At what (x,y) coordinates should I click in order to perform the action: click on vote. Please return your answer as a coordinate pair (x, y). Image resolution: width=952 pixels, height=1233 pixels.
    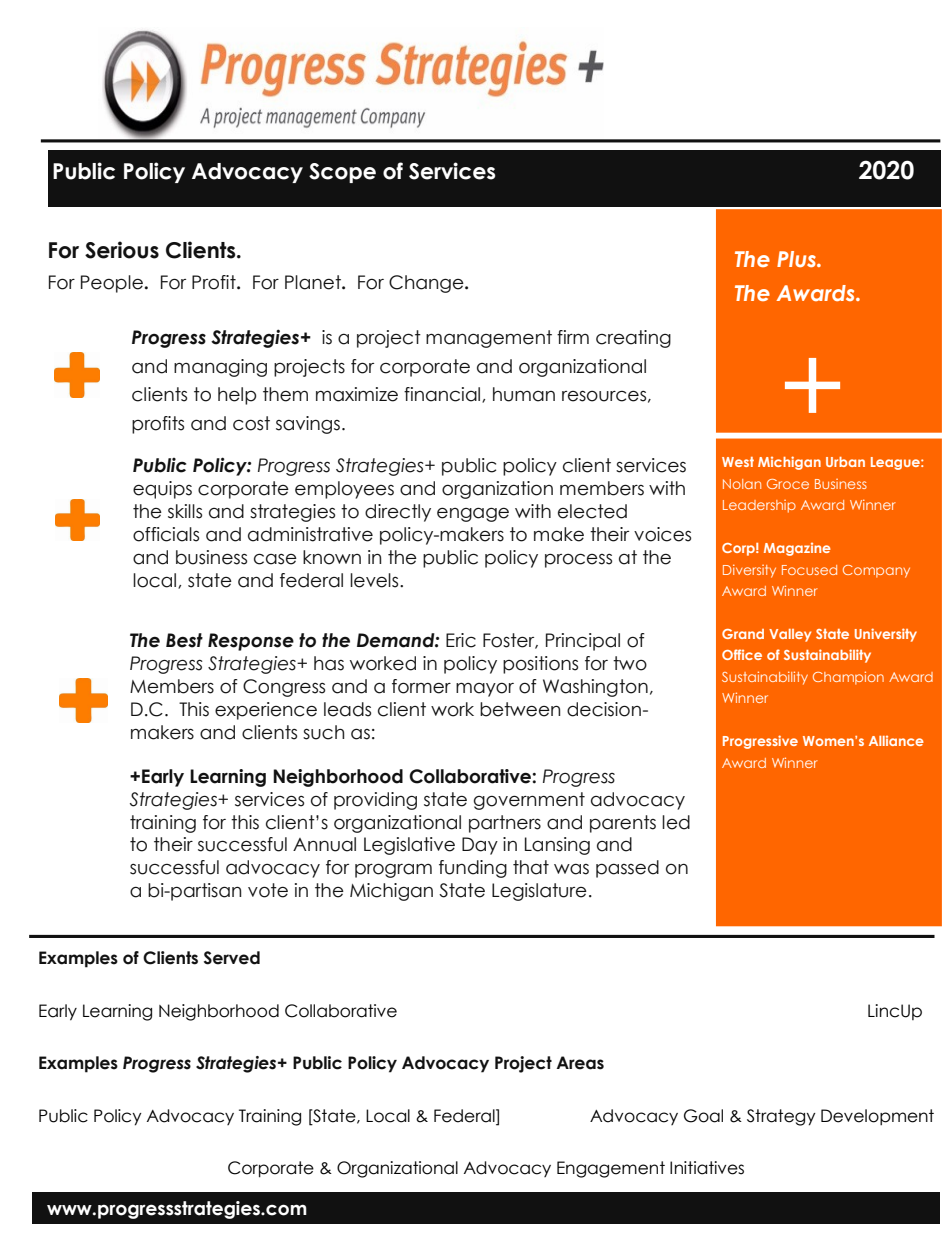
    Looking at the image, I should click on (268, 890).
